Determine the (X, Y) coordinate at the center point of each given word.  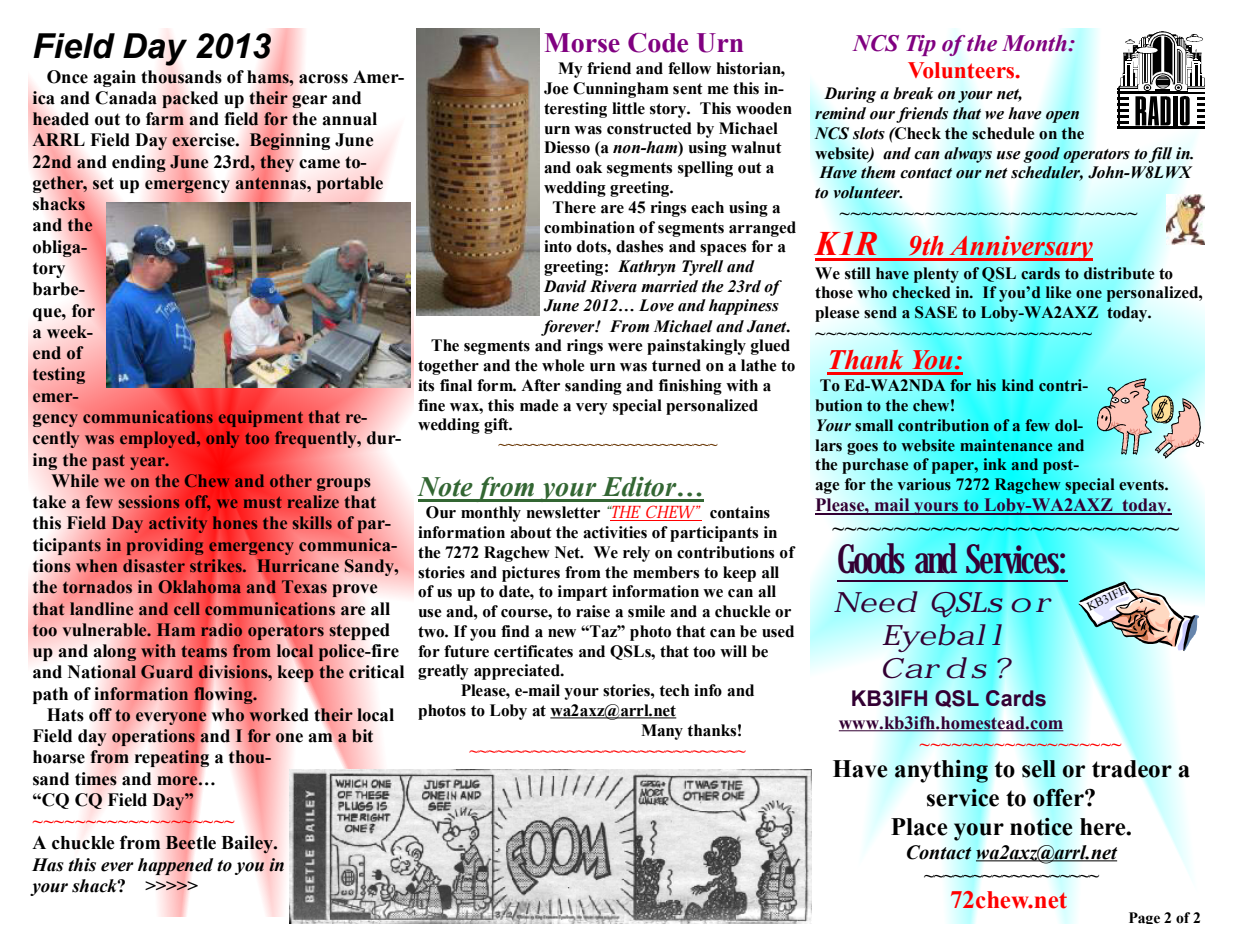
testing (59, 375)
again (114, 78)
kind (1018, 385)
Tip (921, 45)
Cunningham (621, 90)
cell (187, 608)
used (778, 631)
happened (175, 866)
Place (919, 827)
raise (593, 611)
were (625, 347)
